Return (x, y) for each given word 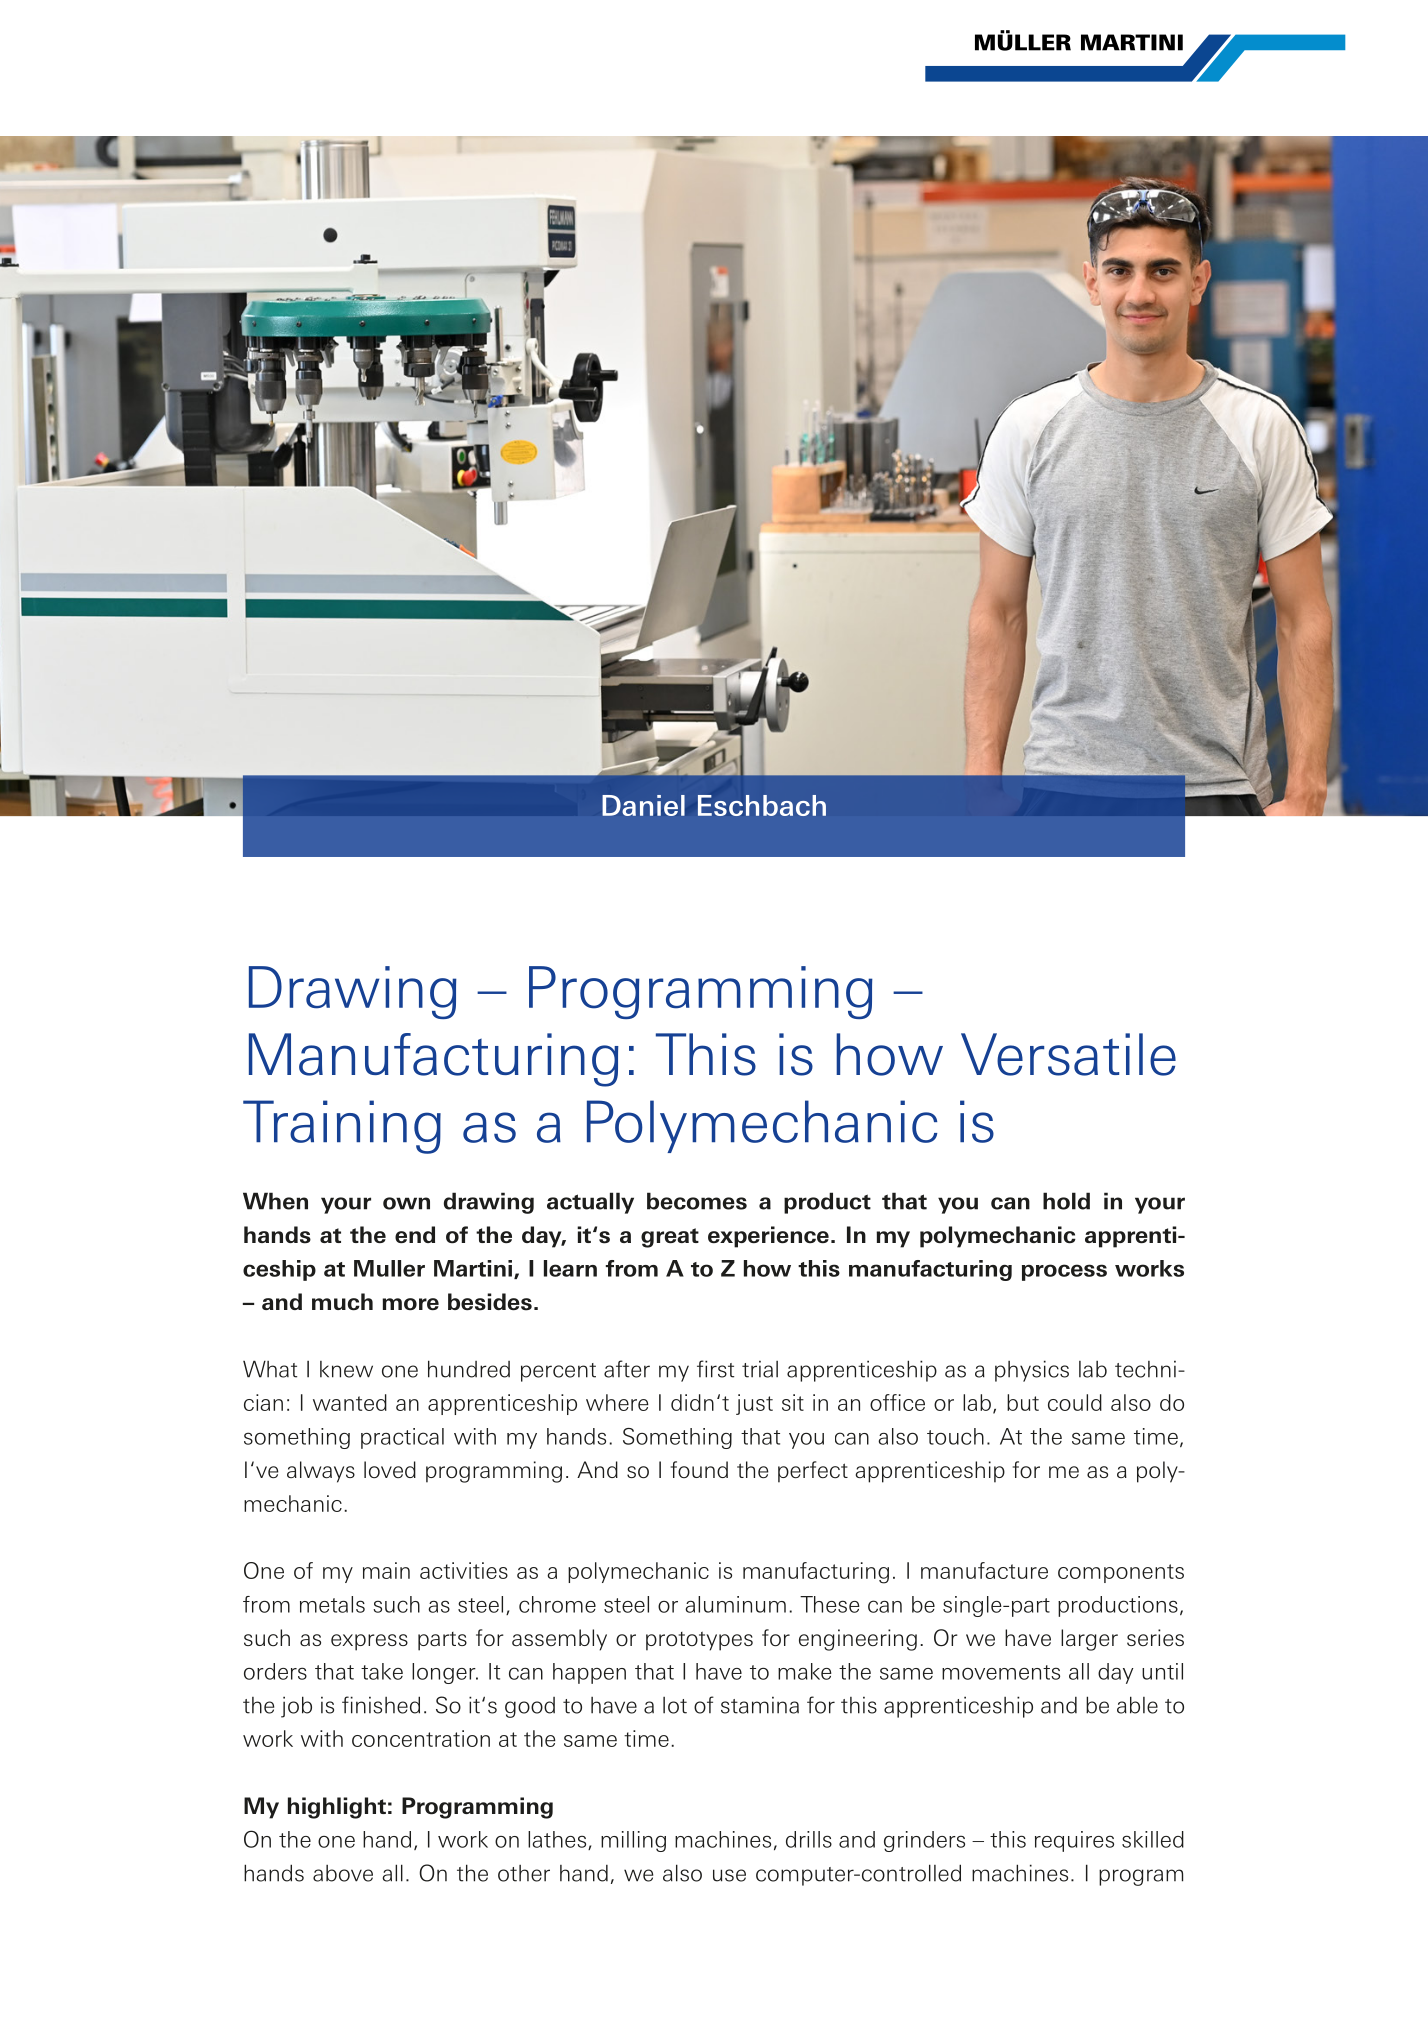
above (343, 1873)
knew (346, 1369)
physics (1032, 1371)
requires (1074, 1841)
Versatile (1068, 1054)
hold (1066, 1201)
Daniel (643, 805)
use (729, 1875)
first (715, 1369)
